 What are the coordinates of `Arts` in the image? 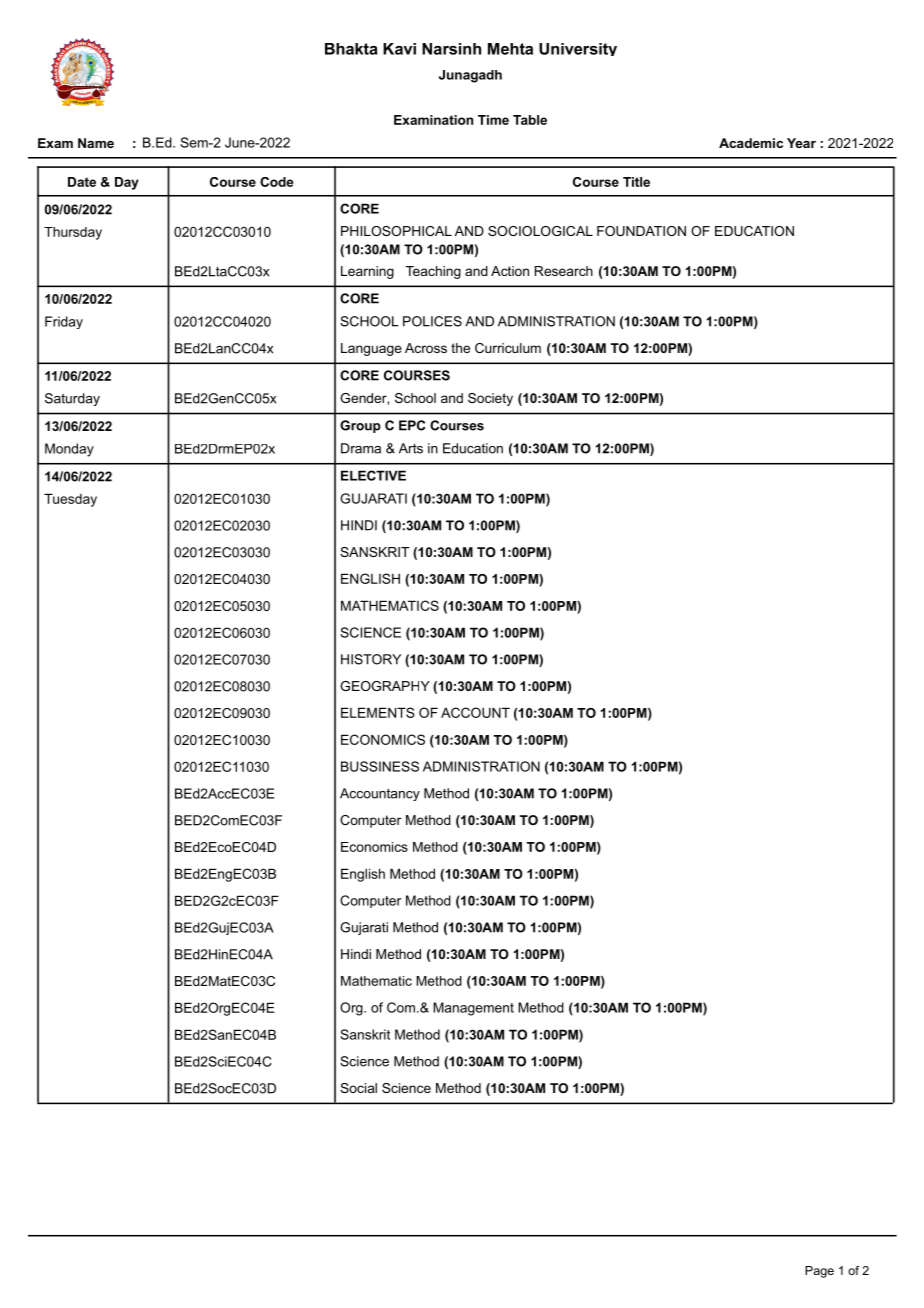 It's located at (411, 448).
